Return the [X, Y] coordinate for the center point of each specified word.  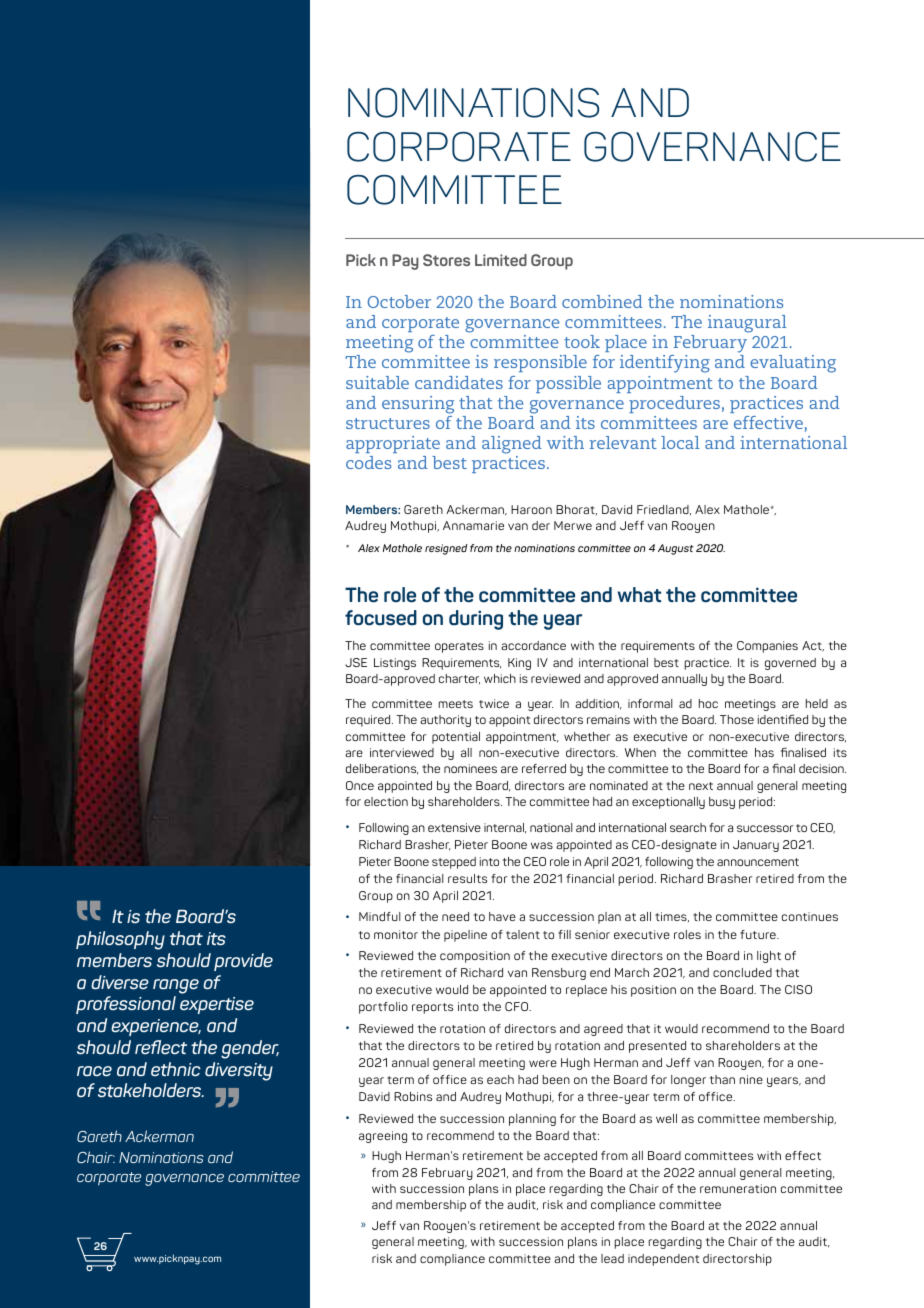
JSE [356, 662]
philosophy [120, 940]
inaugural [747, 324]
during [476, 620]
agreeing [383, 1137]
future [759, 934]
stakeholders [151, 1090]
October [399, 301]
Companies [767, 647]
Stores [446, 260]
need [455, 916]
